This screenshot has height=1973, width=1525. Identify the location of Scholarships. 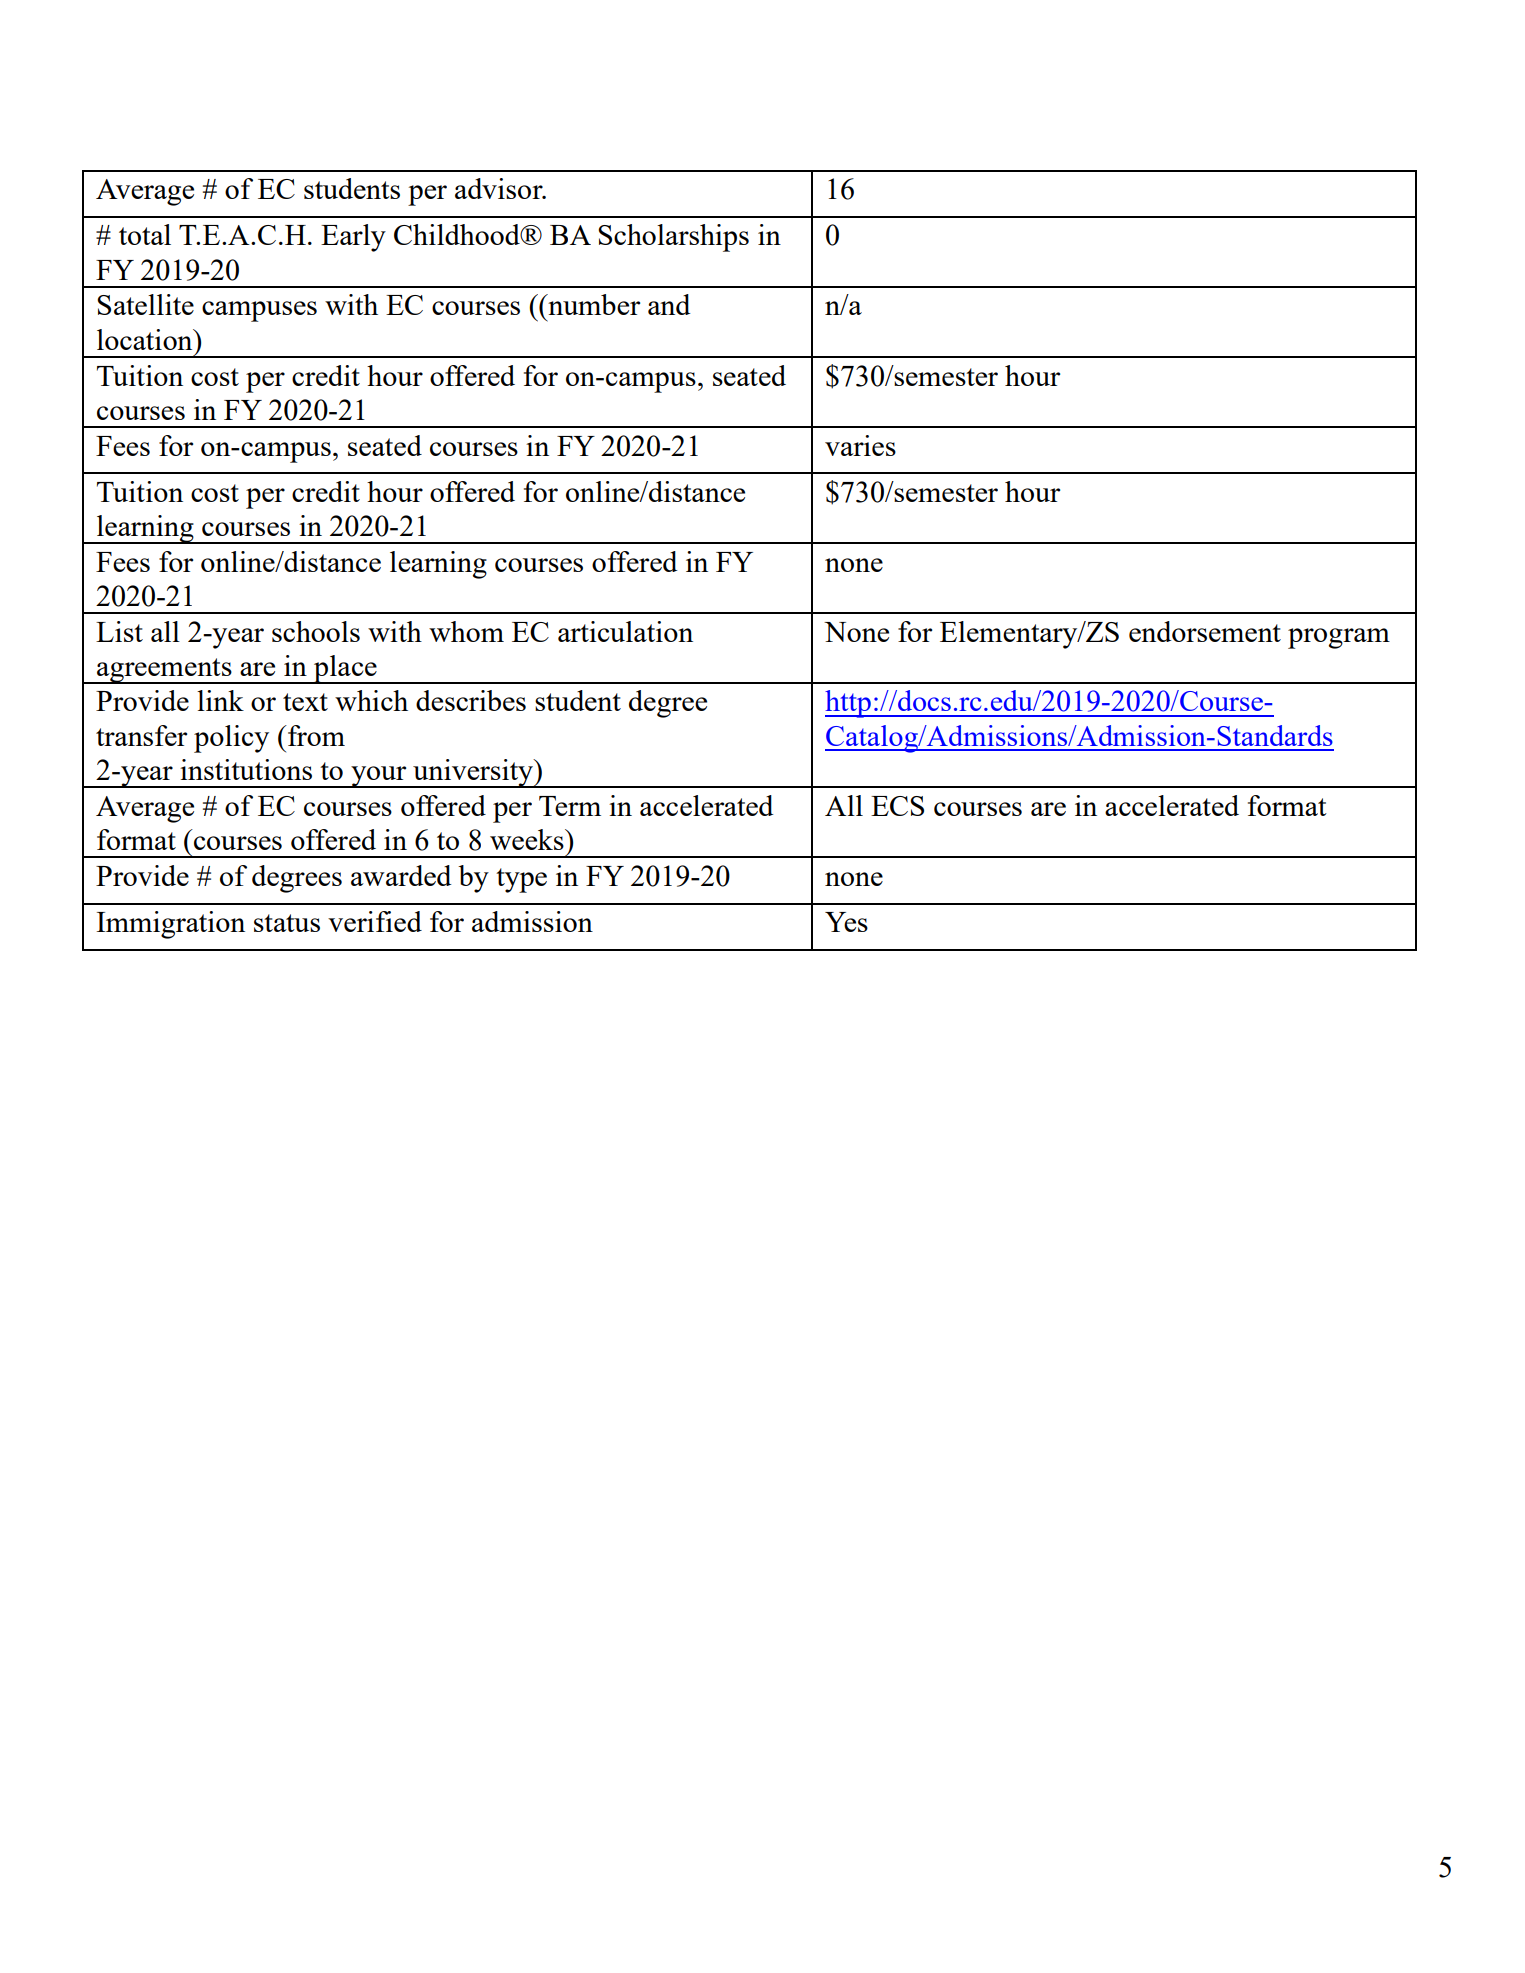
(673, 238).
